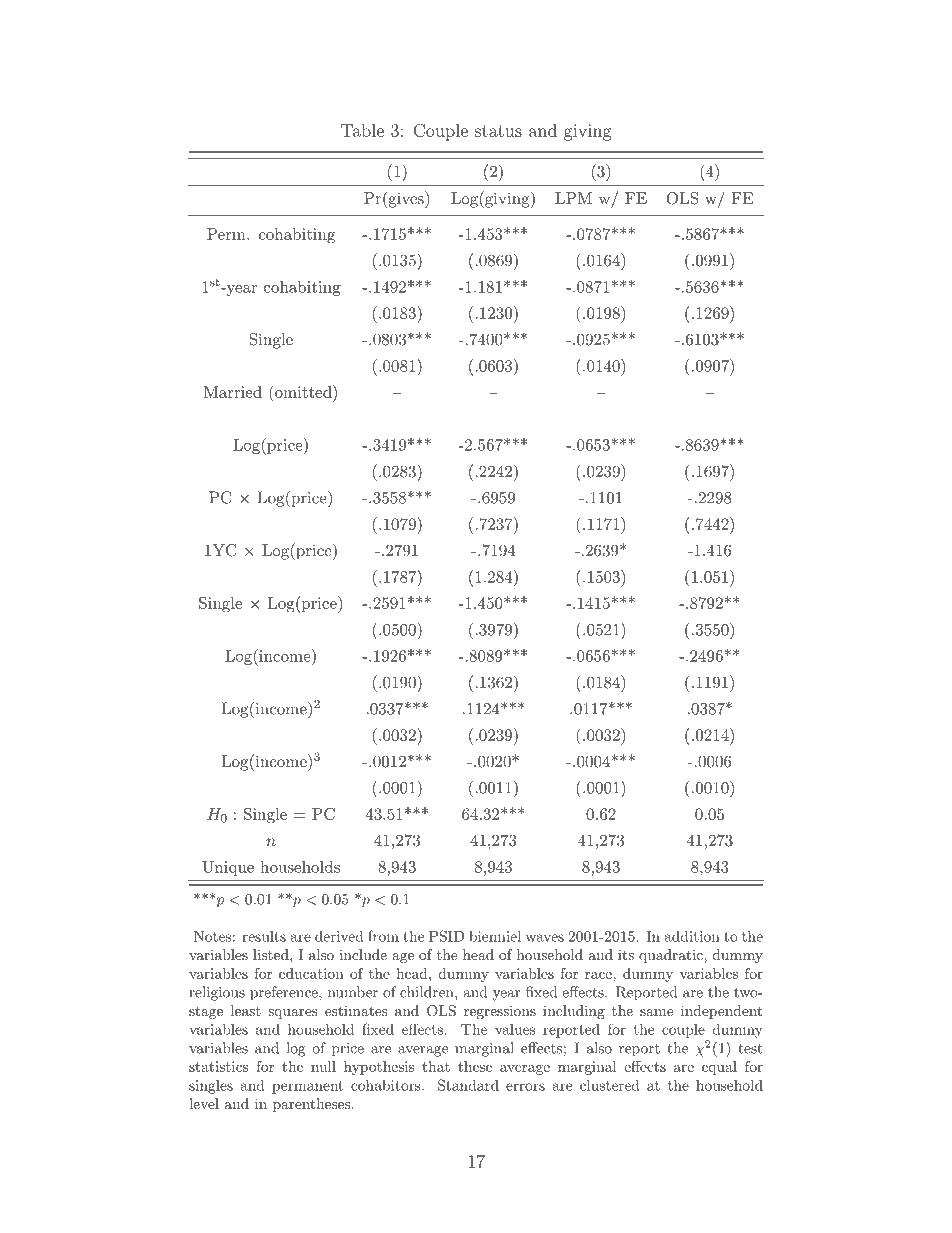  What do you see at coordinates (362, 130) in the image?
I see `Table` at bounding box center [362, 130].
